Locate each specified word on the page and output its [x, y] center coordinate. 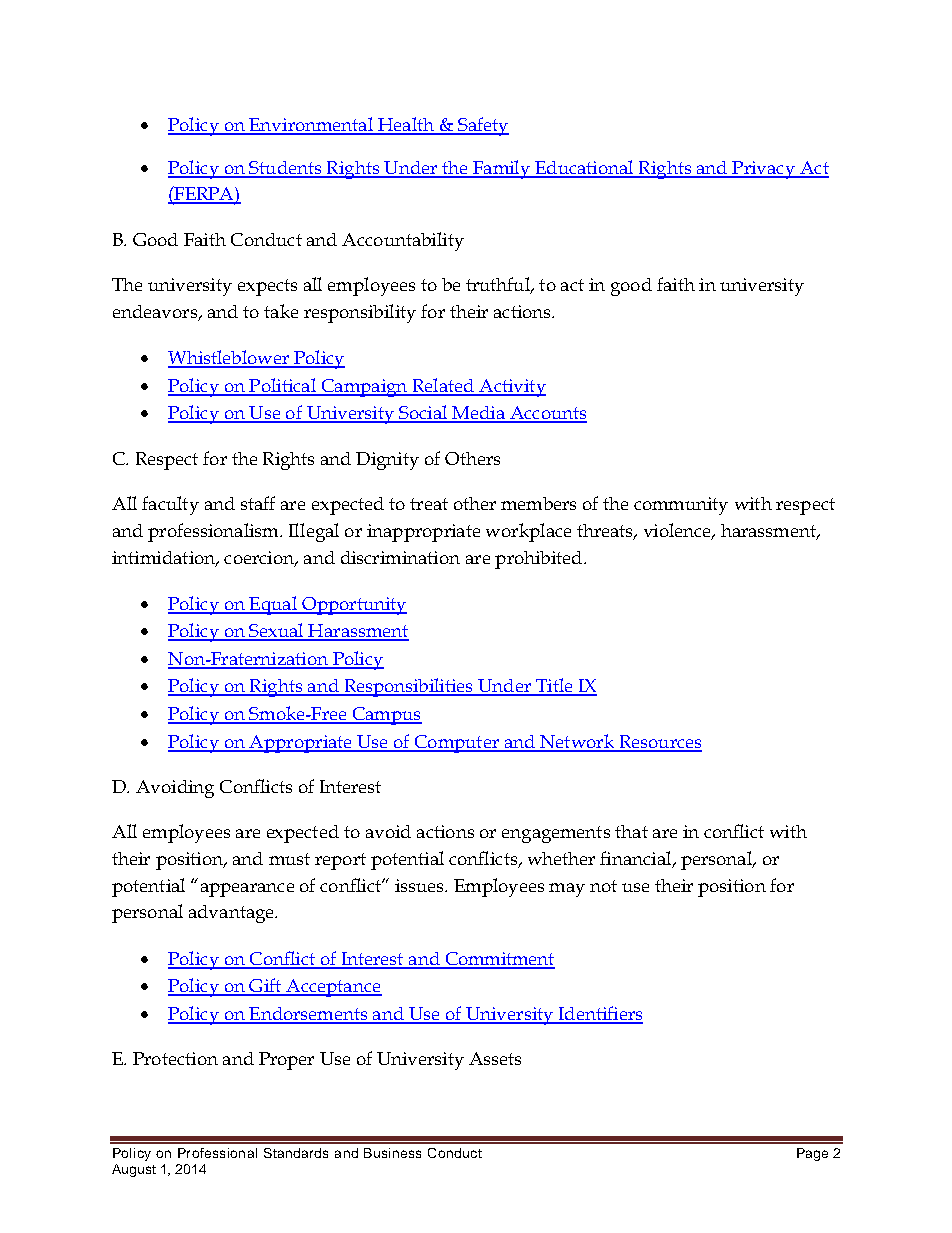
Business [392, 1153]
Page [812, 1154]
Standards [296, 1153]
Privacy [763, 170]
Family [501, 169]
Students [285, 169]
